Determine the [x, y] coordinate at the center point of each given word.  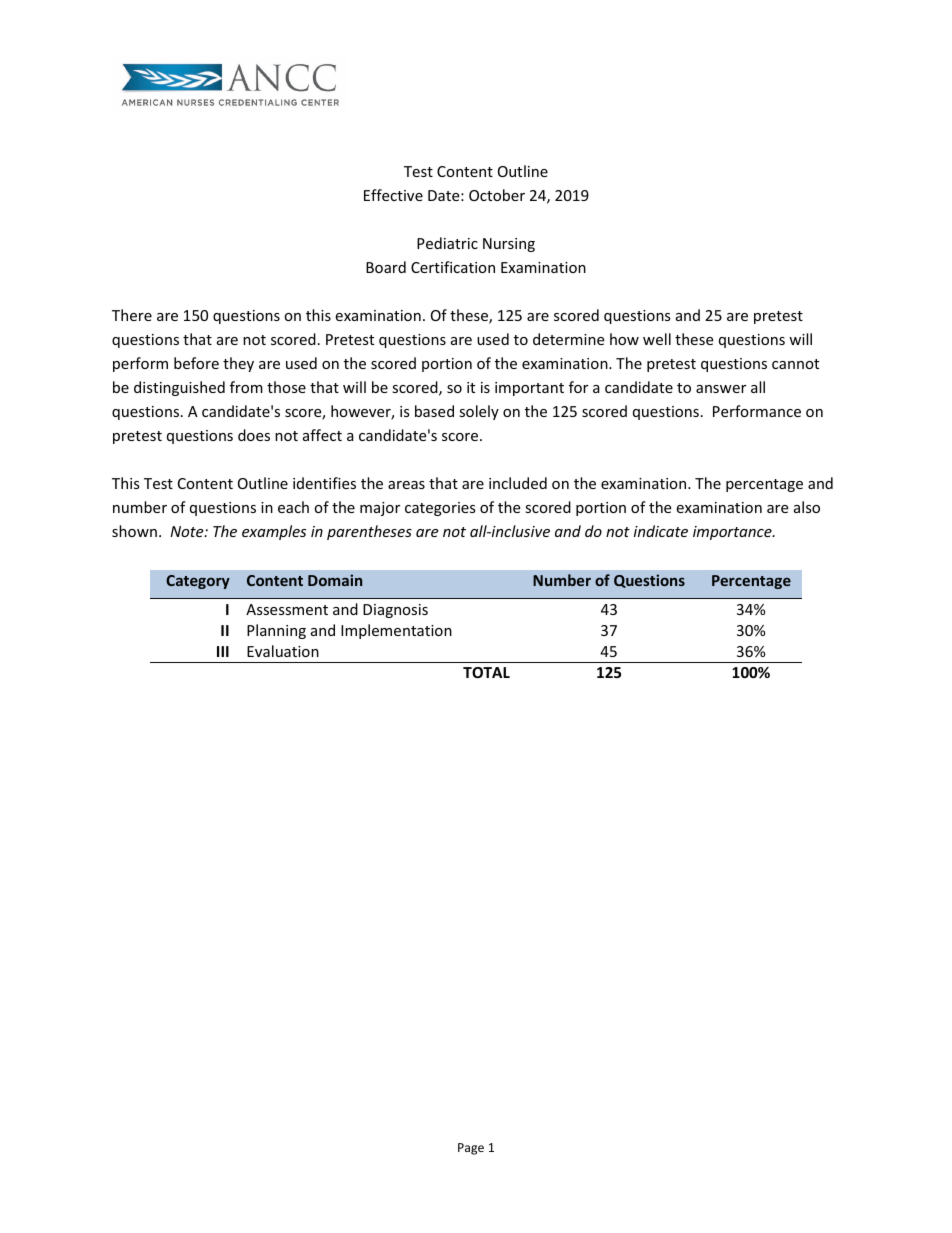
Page [471, 1149]
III [223, 651]
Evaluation [283, 651]
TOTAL [486, 672]
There [132, 315]
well [657, 339]
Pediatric [447, 243]
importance [733, 533]
